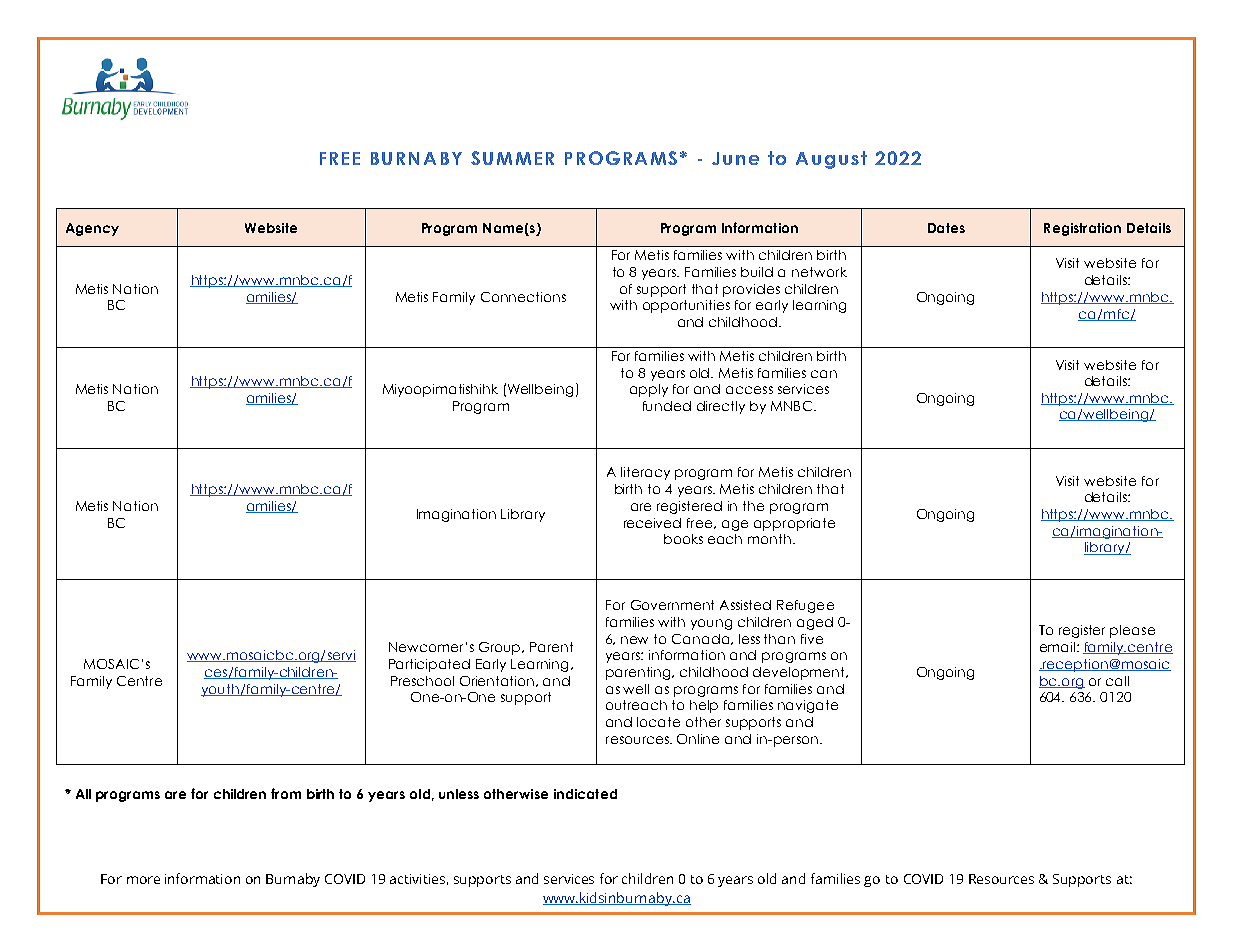  What do you see at coordinates (794, 524) in the screenshot?
I see `appropriate` at bounding box center [794, 524].
